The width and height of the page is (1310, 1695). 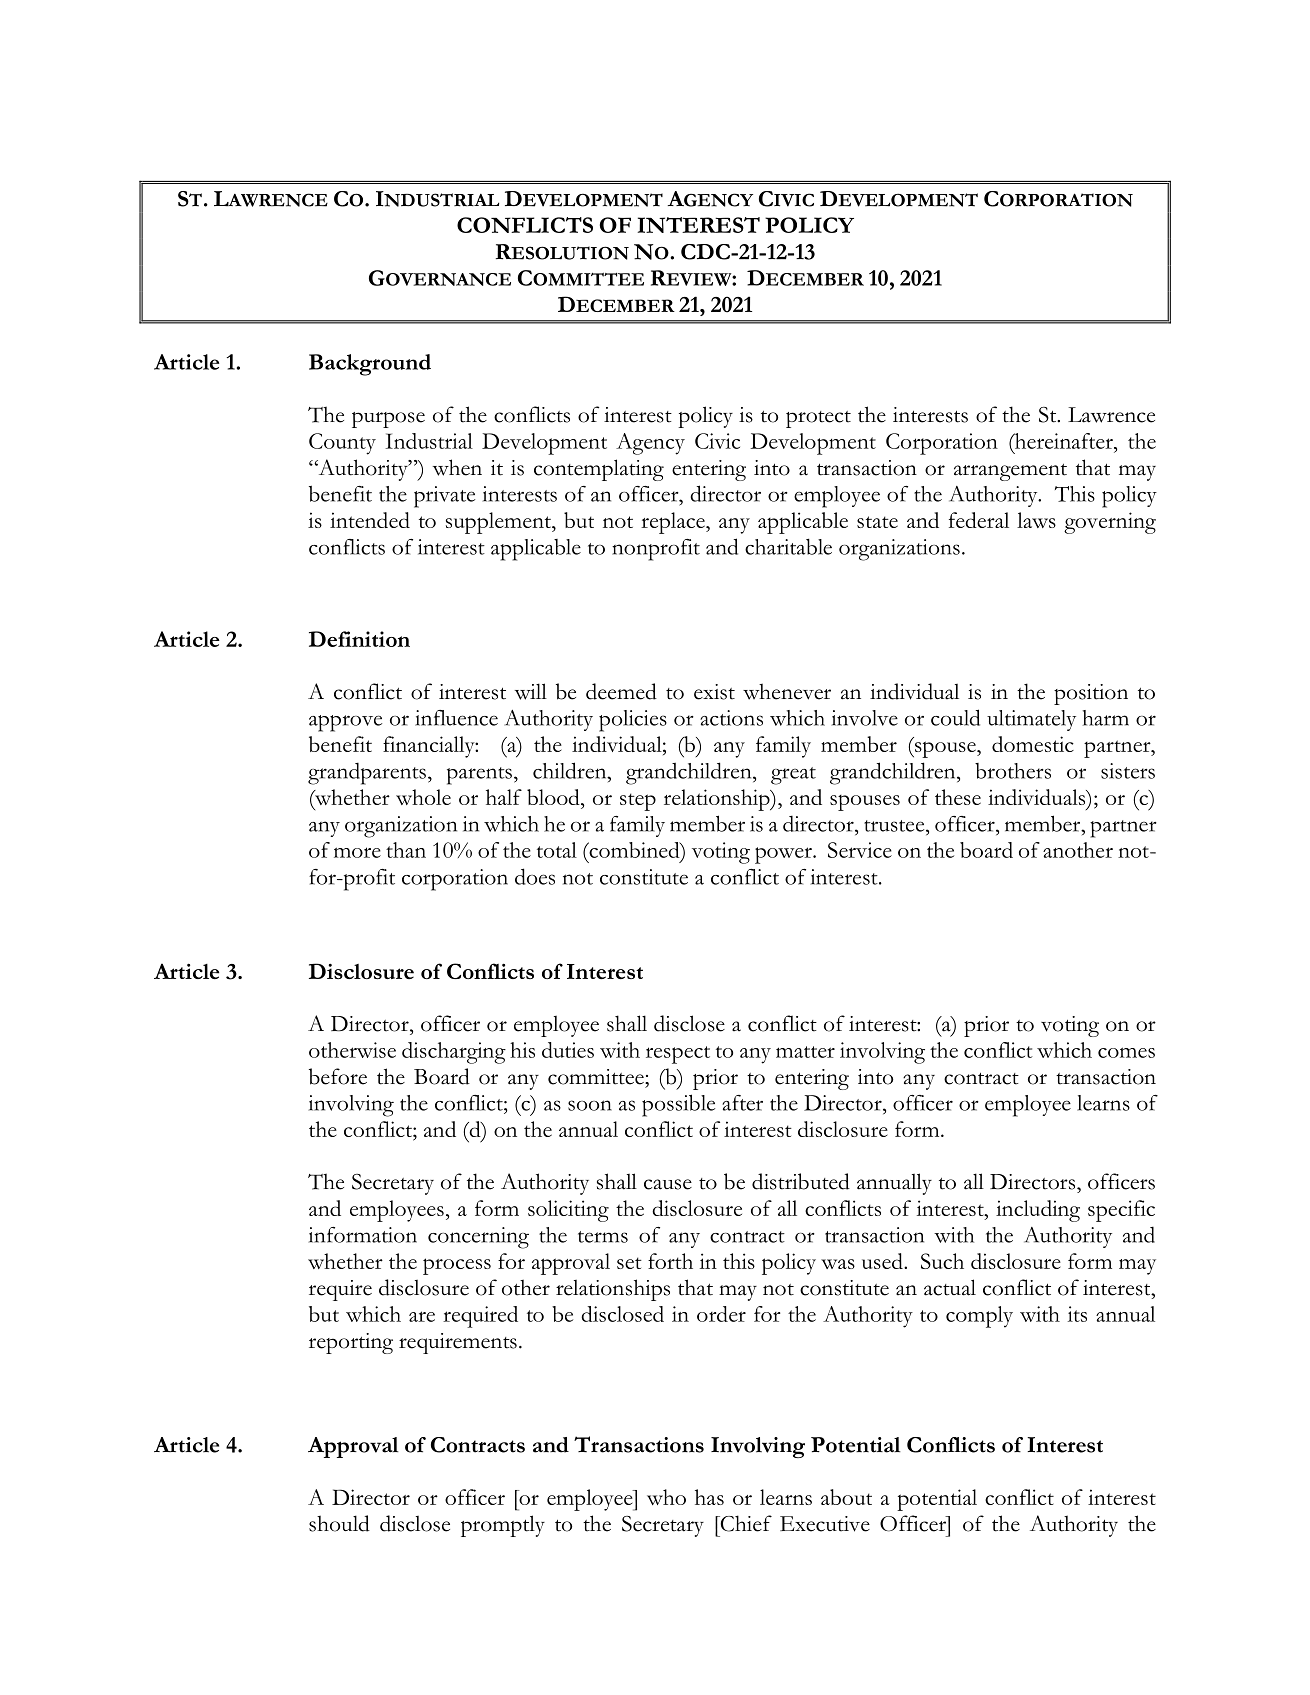 What do you see at coordinates (423, 797) in the page?
I see `whole` at bounding box center [423, 797].
